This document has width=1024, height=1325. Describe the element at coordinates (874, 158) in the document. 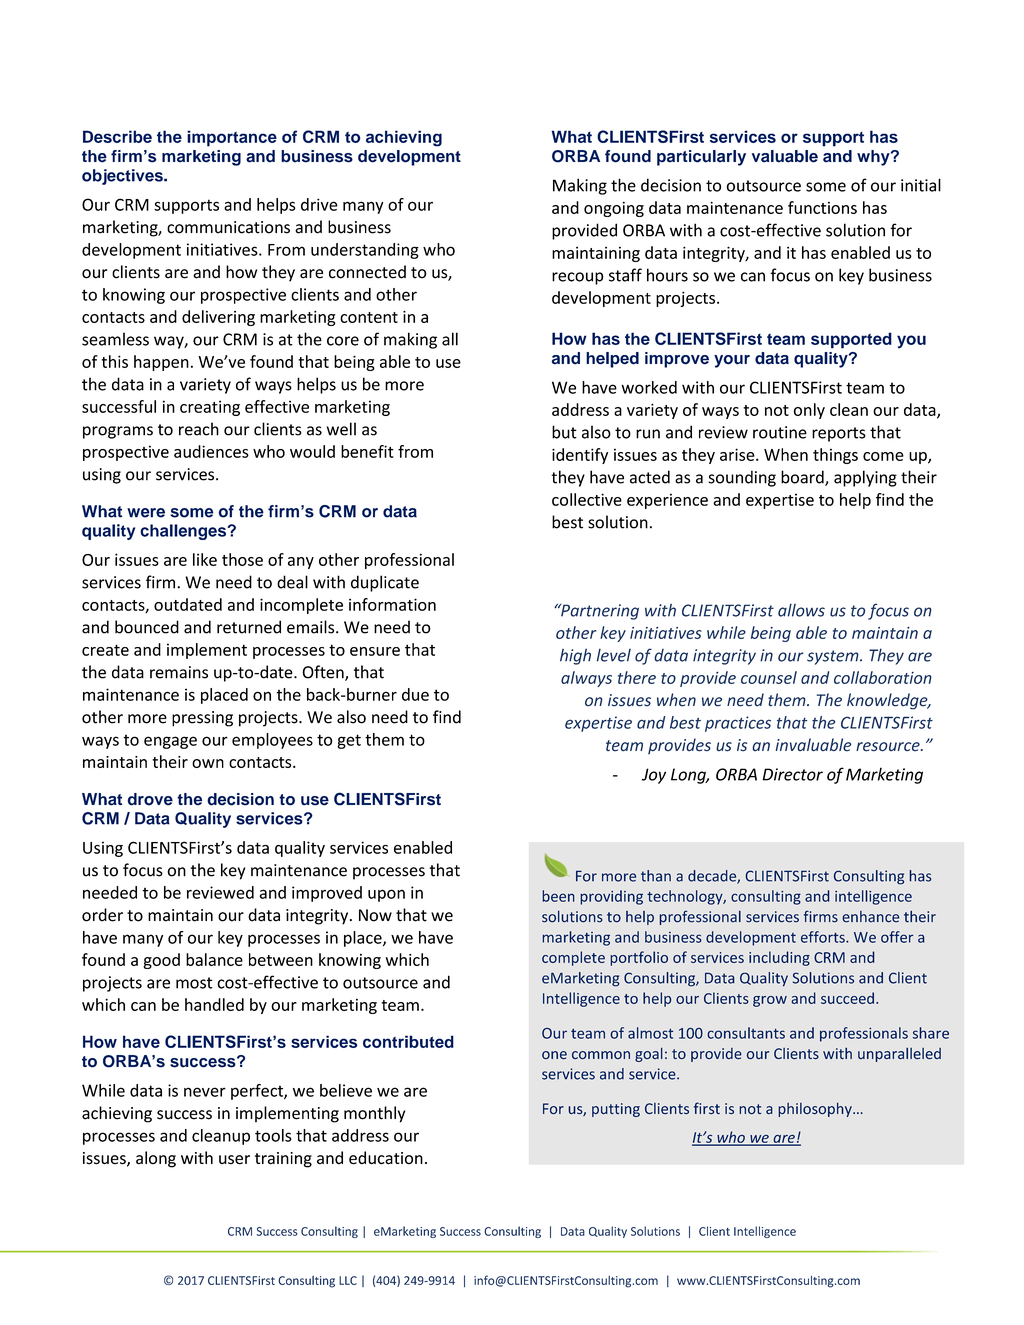

I see `why` at that location.
